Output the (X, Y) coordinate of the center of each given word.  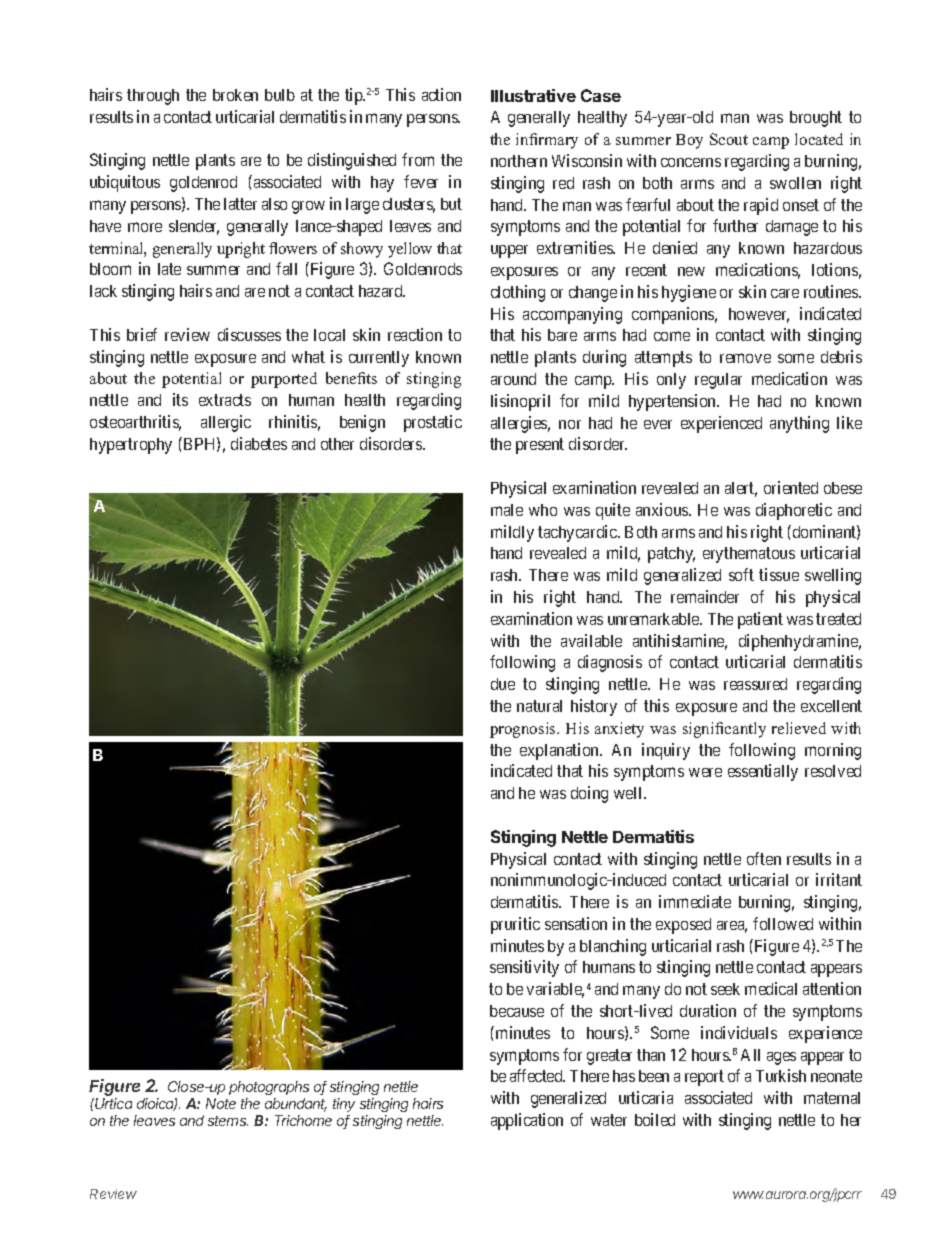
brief (142, 334)
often (764, 858)
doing (589, 794)
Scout (729, 139)
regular (718, 381)
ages (781, 1058)
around (513, 379)
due (503, 684)
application (527, 1121)
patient (760, 620)
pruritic (515, 925)
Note (221, 1103)
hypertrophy (131, 446)
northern (519, 161)
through (153, 97)
